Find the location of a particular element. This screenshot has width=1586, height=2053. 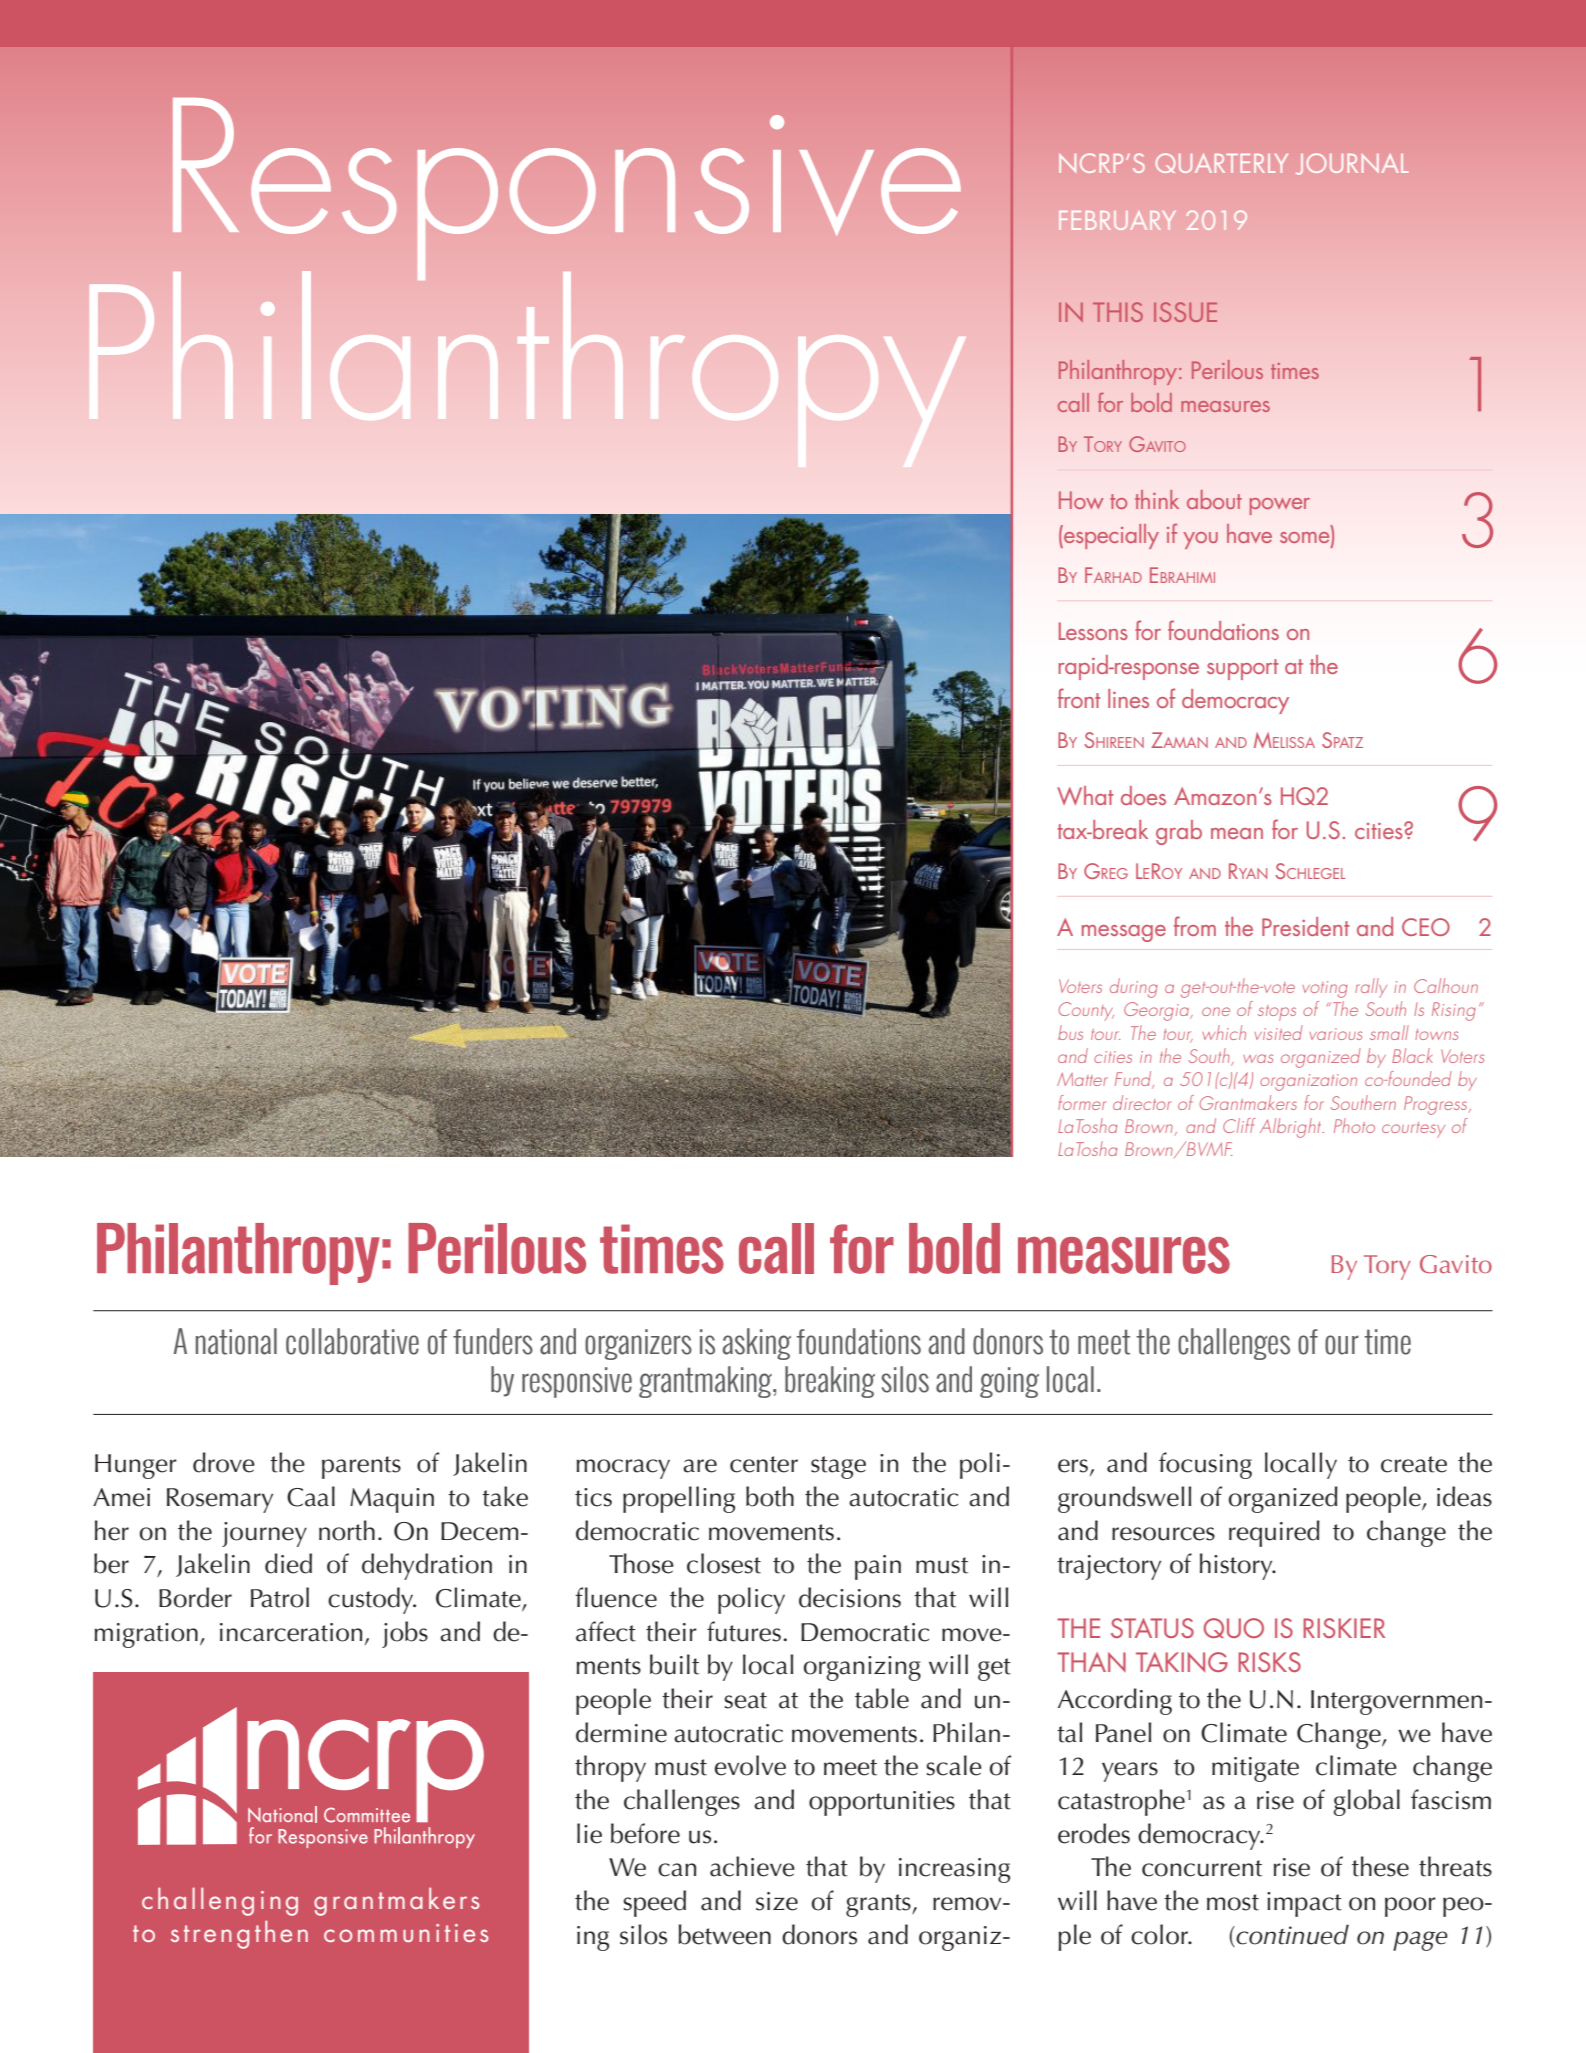

THIS is located at coordinates (1118, 312).
